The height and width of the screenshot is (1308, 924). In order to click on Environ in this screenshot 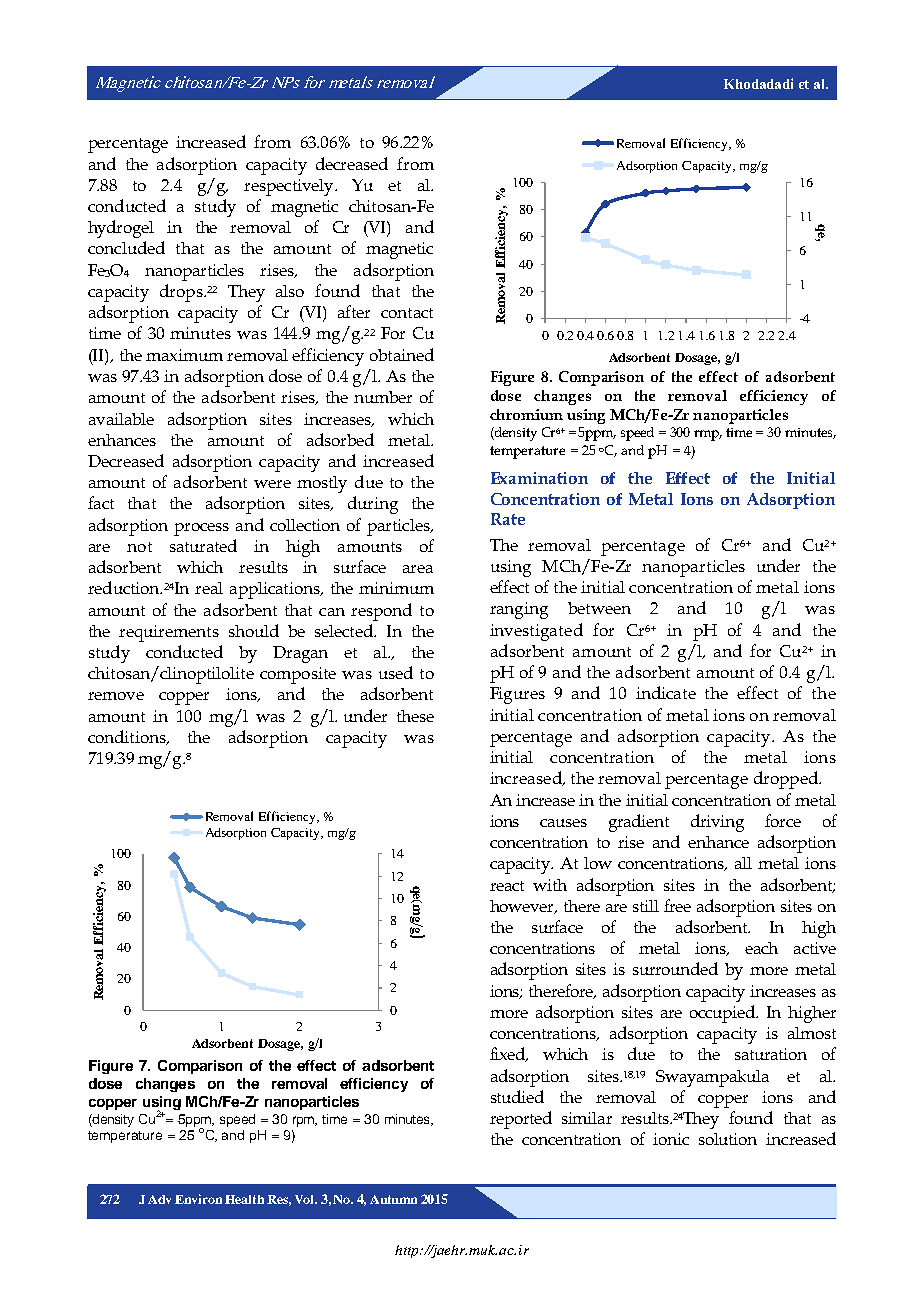, I will do `click(198, 1199)`.
